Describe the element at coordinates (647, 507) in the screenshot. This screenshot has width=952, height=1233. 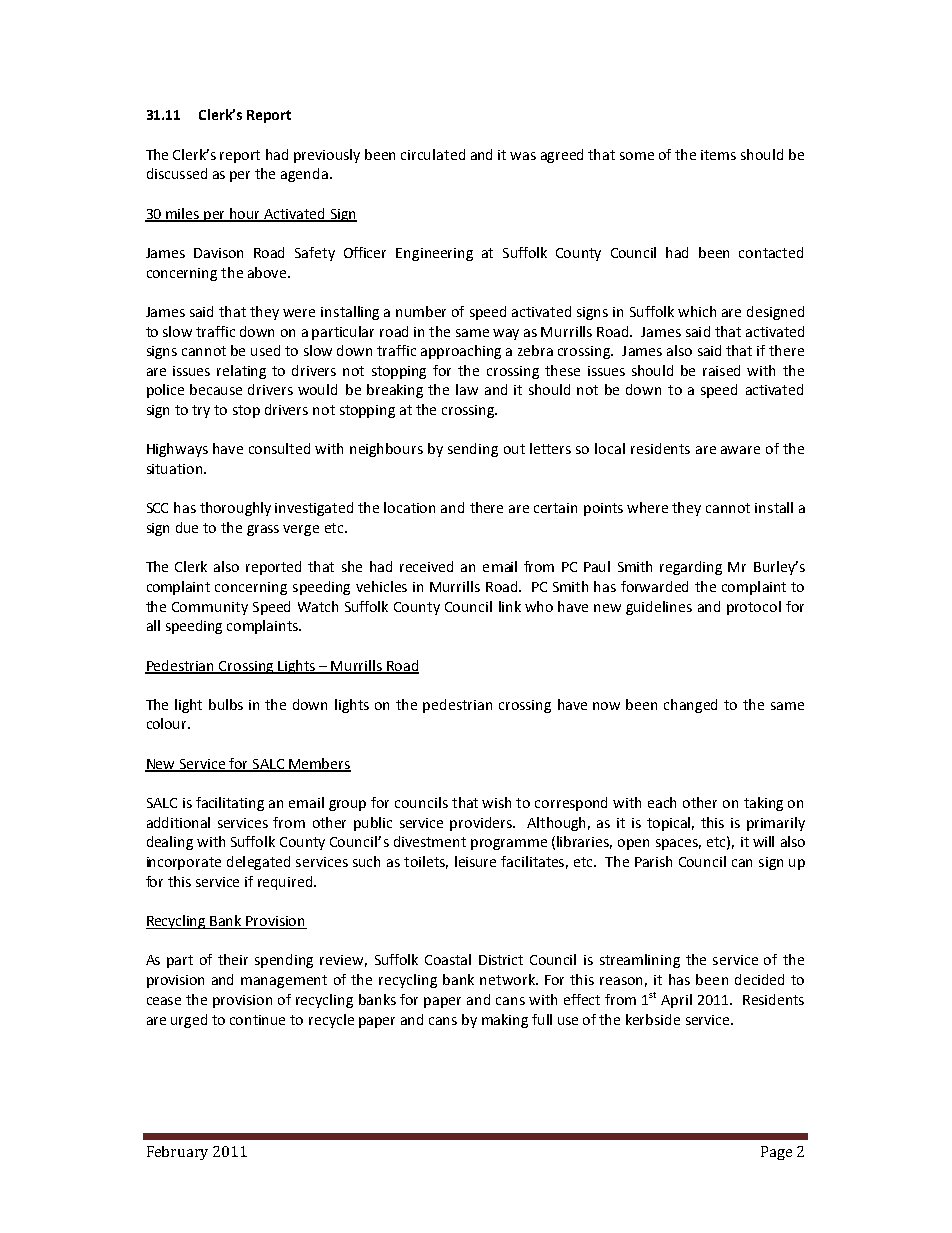
I see `where` at that location.
